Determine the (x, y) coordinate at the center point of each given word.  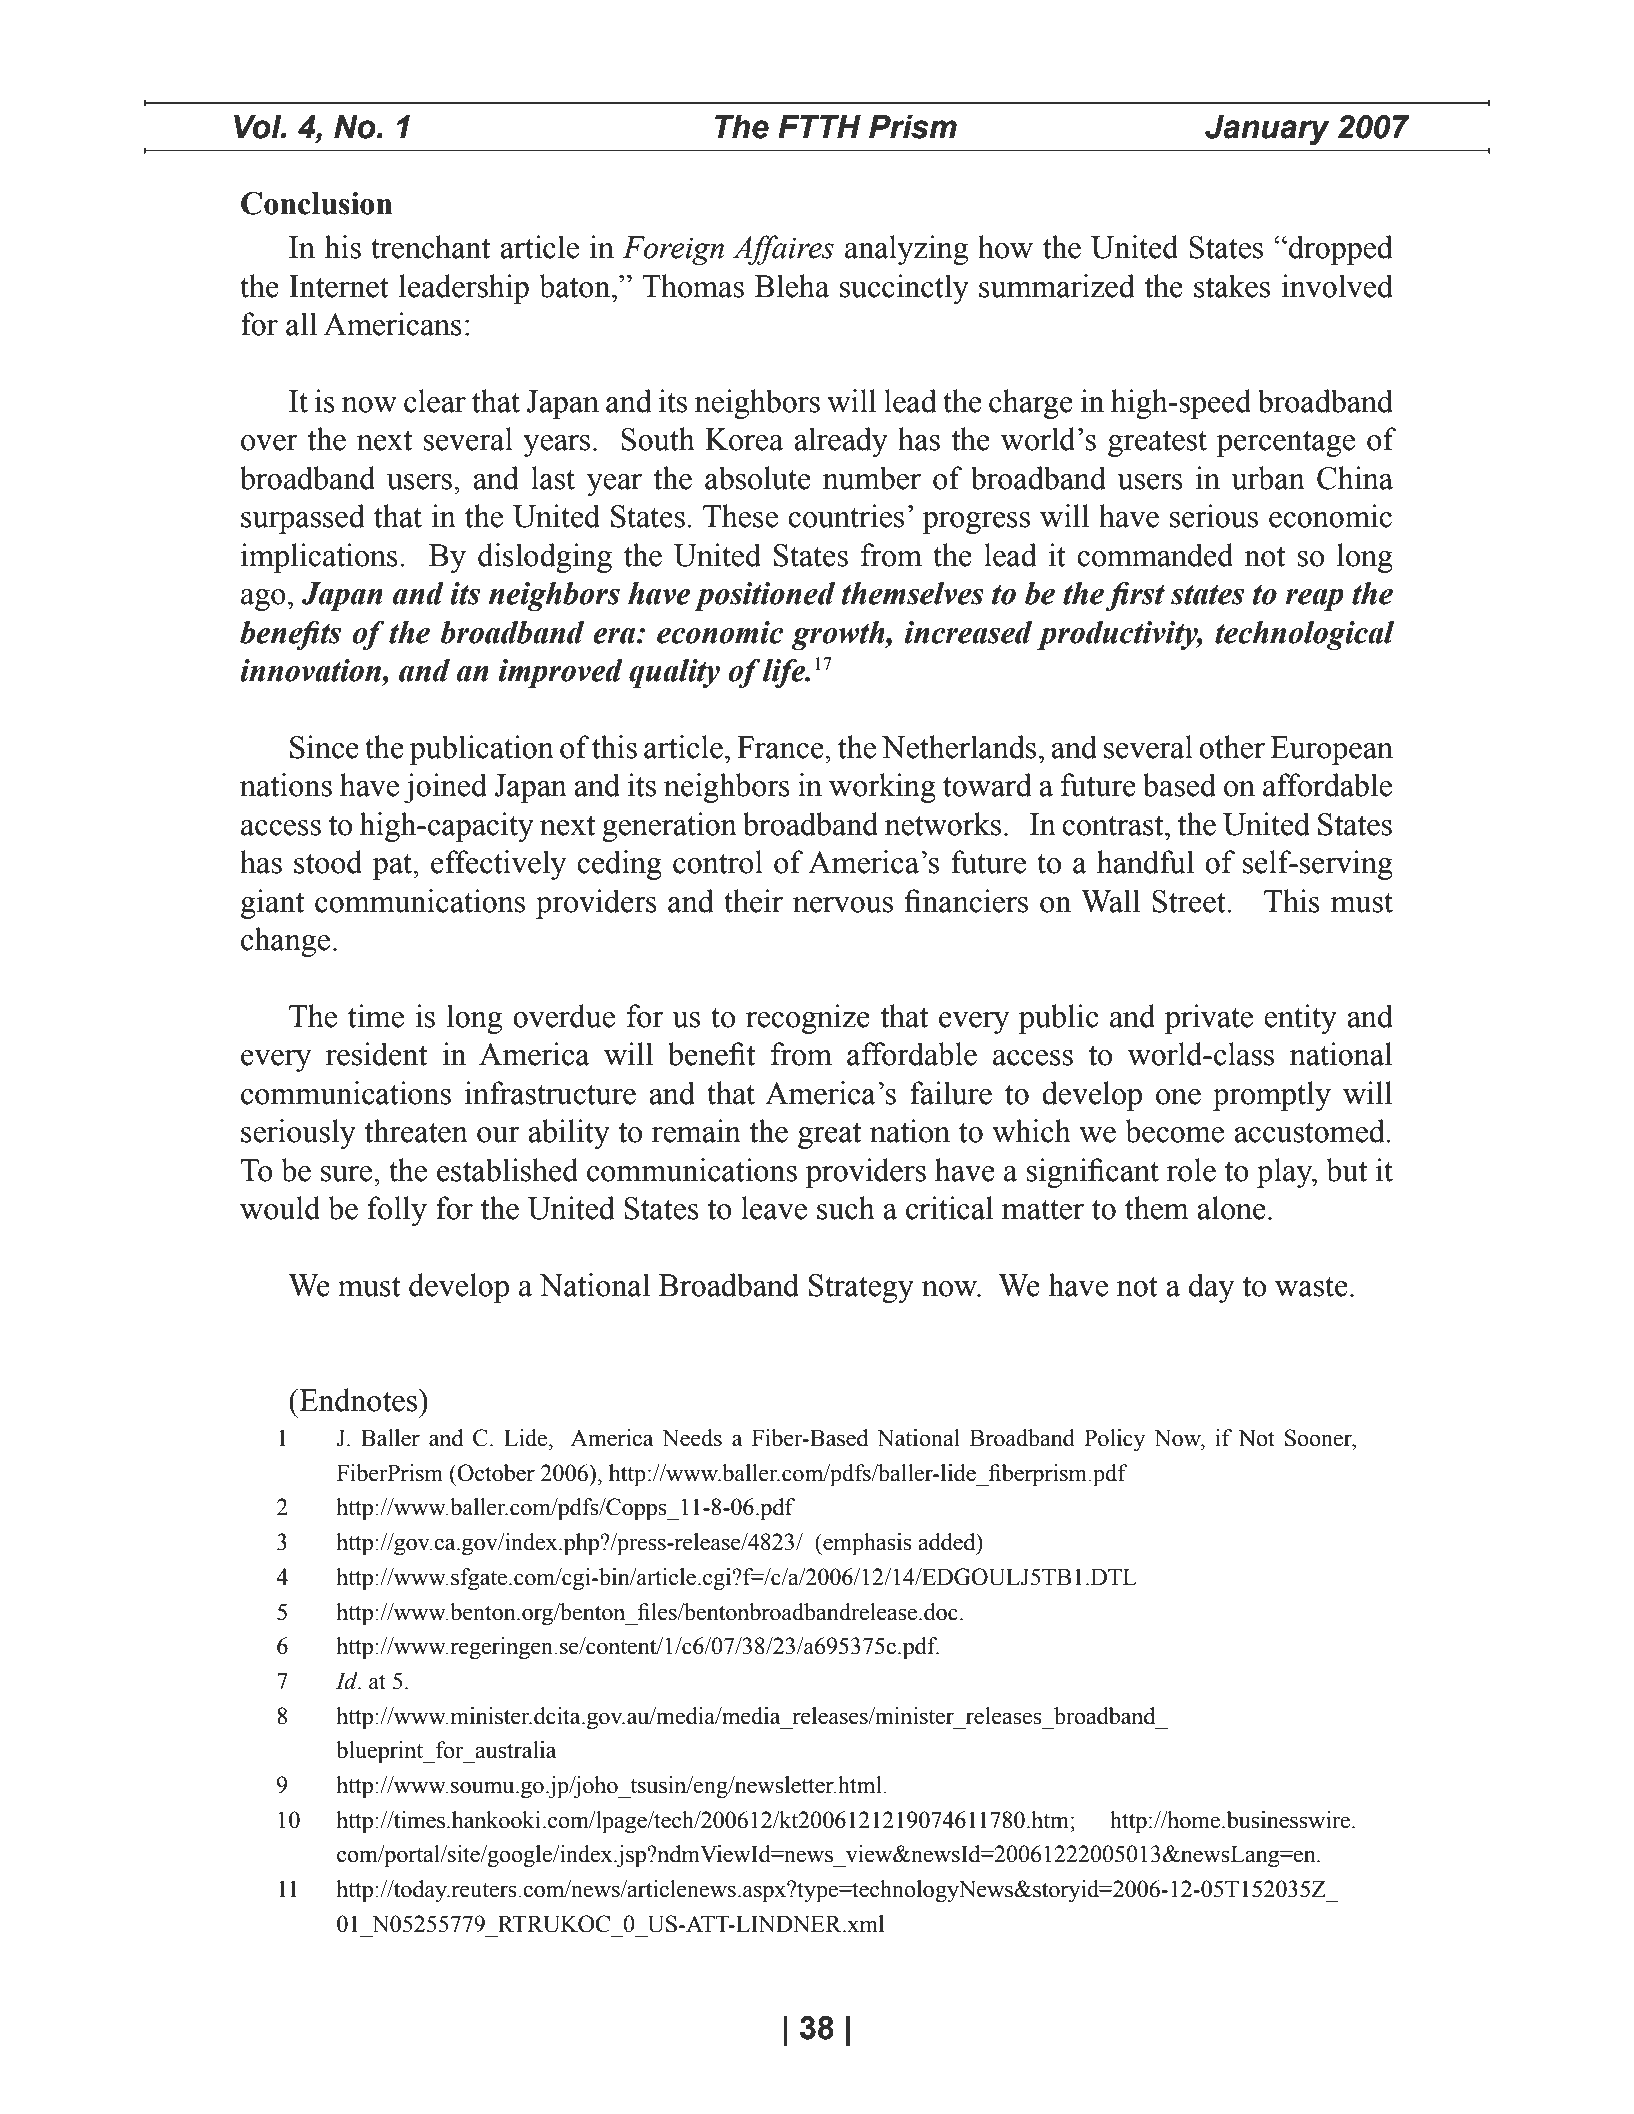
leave (774, 1208)
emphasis (866, 1544)
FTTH (819, 126)
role (1191, 1170)
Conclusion (316, 203)
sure (348, 1174)
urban (1268, 478)
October (495, 1473)
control (718, 862)
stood (328, 862)
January (1267, 130)
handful (1145, 862)
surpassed (303, 519)
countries (846, 516)
